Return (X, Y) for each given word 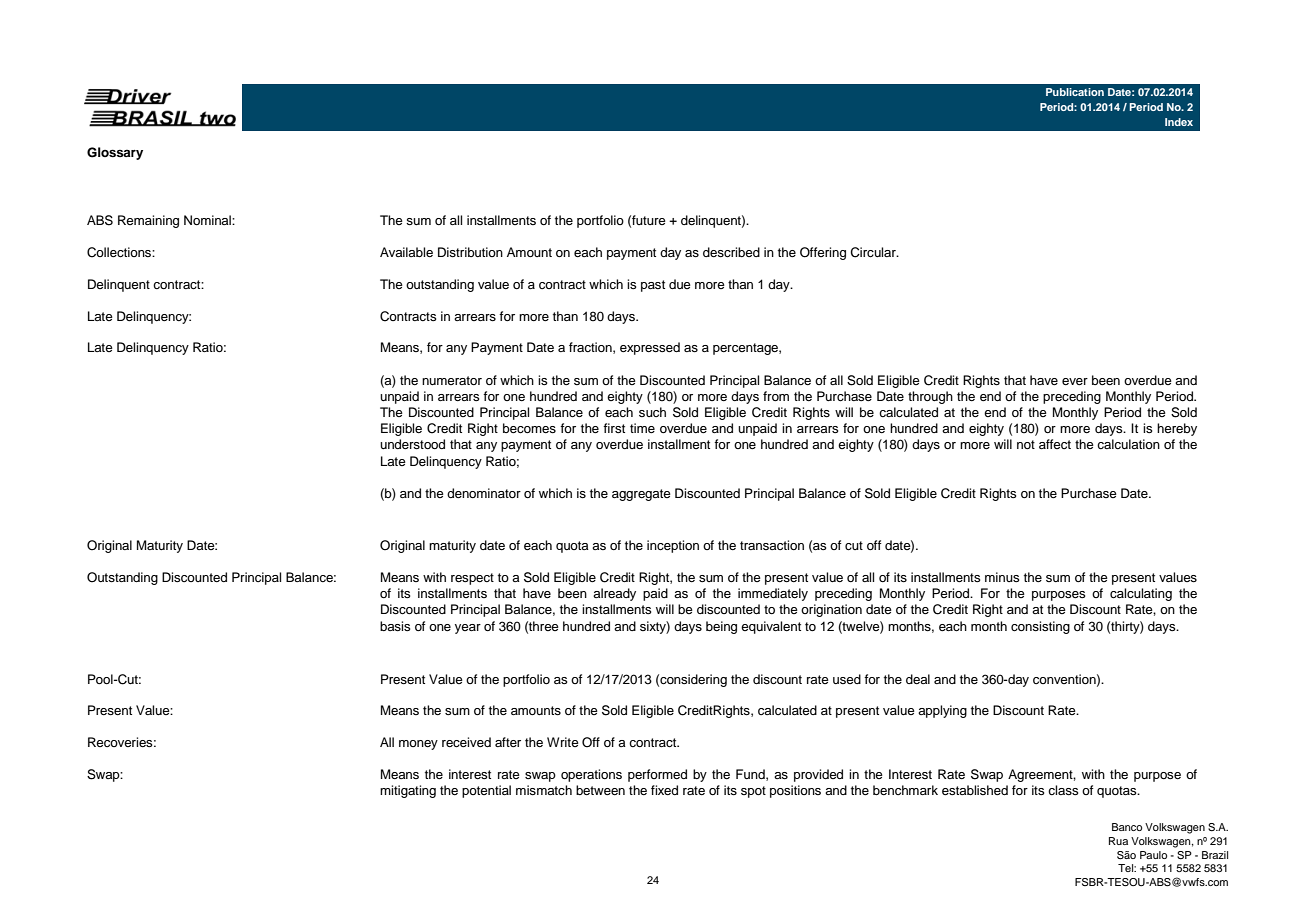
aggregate (641, 495)
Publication (1075, 92)
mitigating (408, 791)
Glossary (115, 153)
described (731, 252)
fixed (664, 790)
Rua (1118, 841)
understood (412, 444)
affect (1055, 444)
